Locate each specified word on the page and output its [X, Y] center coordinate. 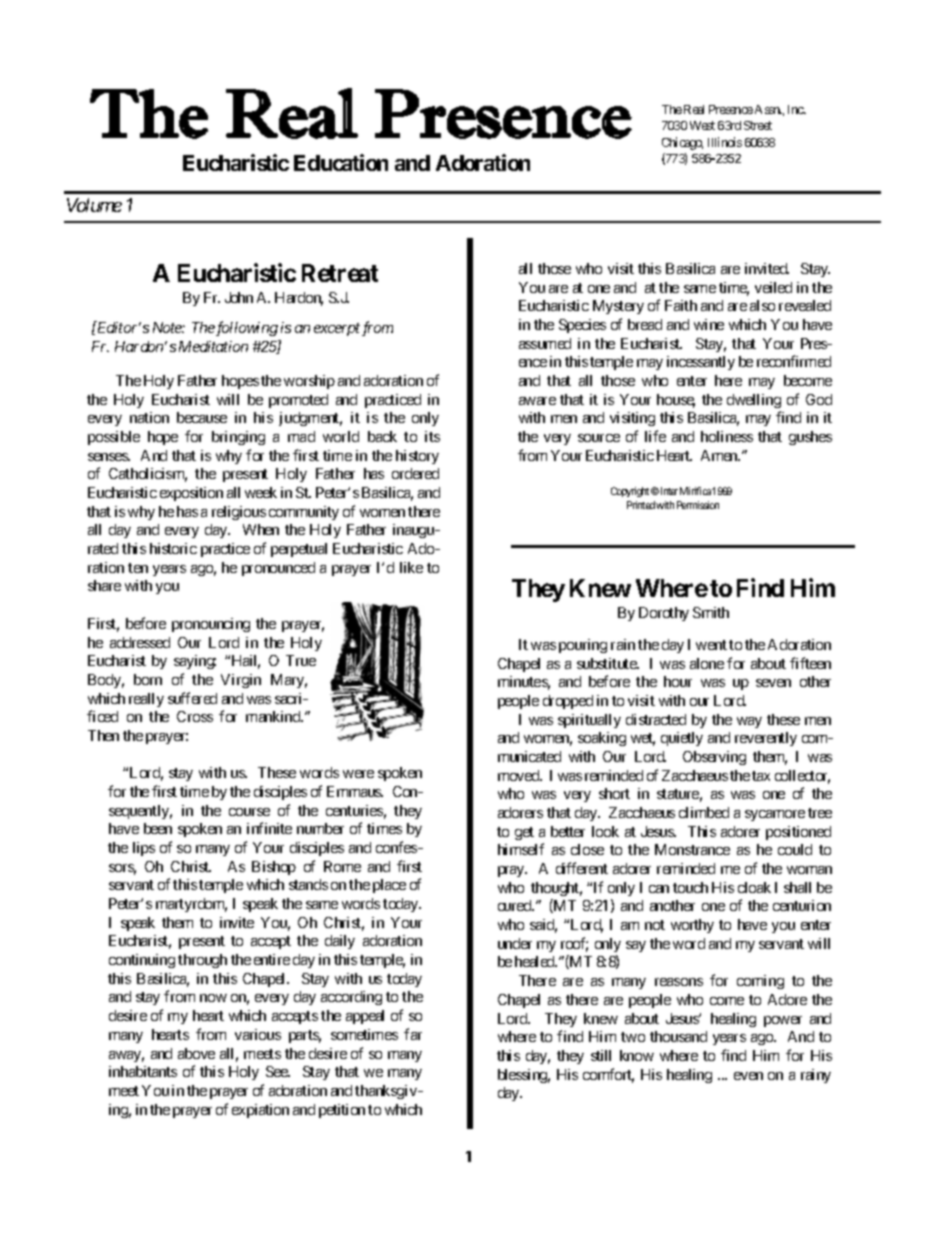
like [411, 567]
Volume [94, 205]
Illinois [725, 142]
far [413, 1034]
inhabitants [143, 1071]
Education [341, 162]
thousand [678, 1036]
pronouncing [211, 625]
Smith [711, 612]
